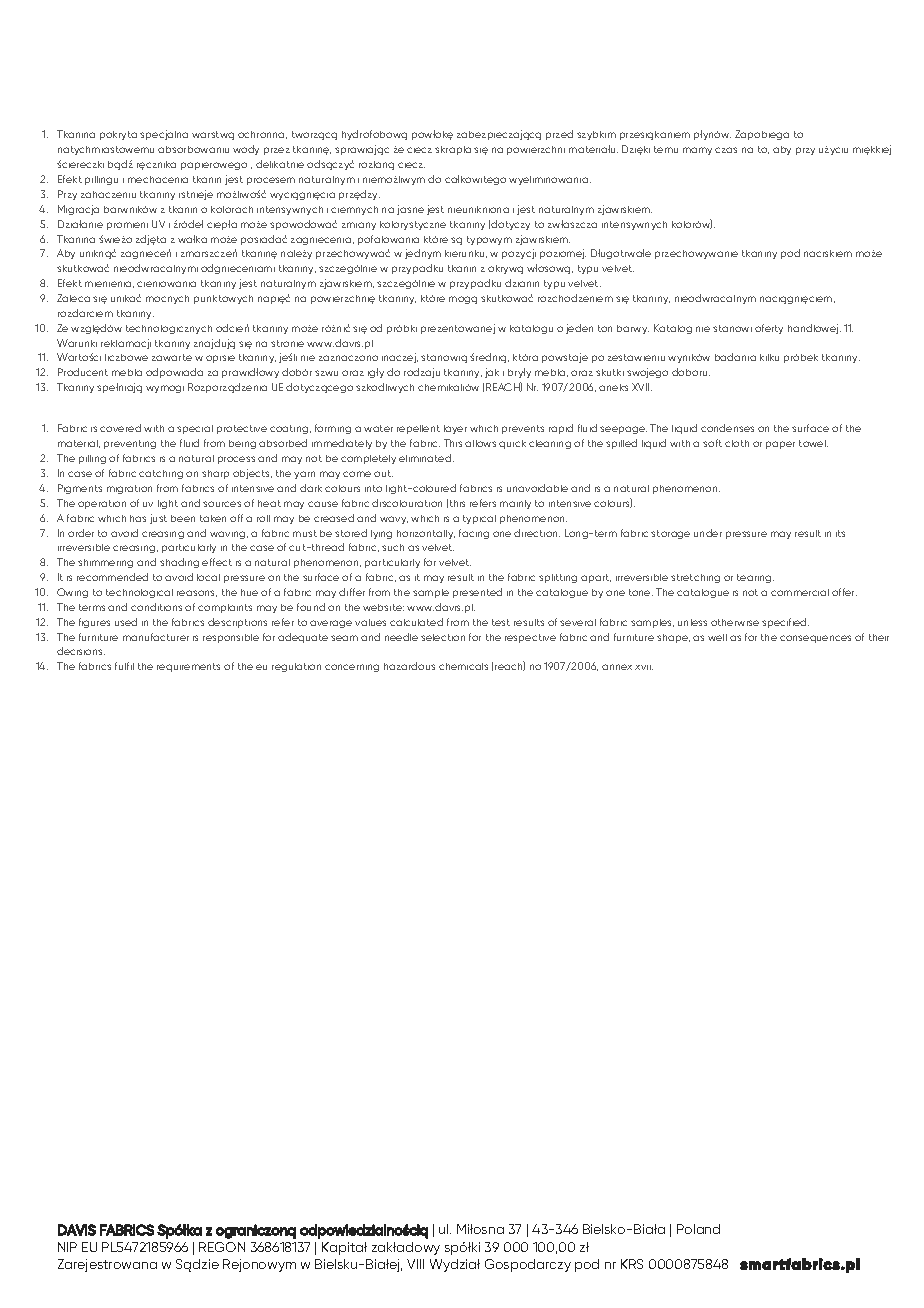 The image size is (924, 1308). Describe the element at coordinates (188, 667) in the screenshot. I see `requirements` at that location.
